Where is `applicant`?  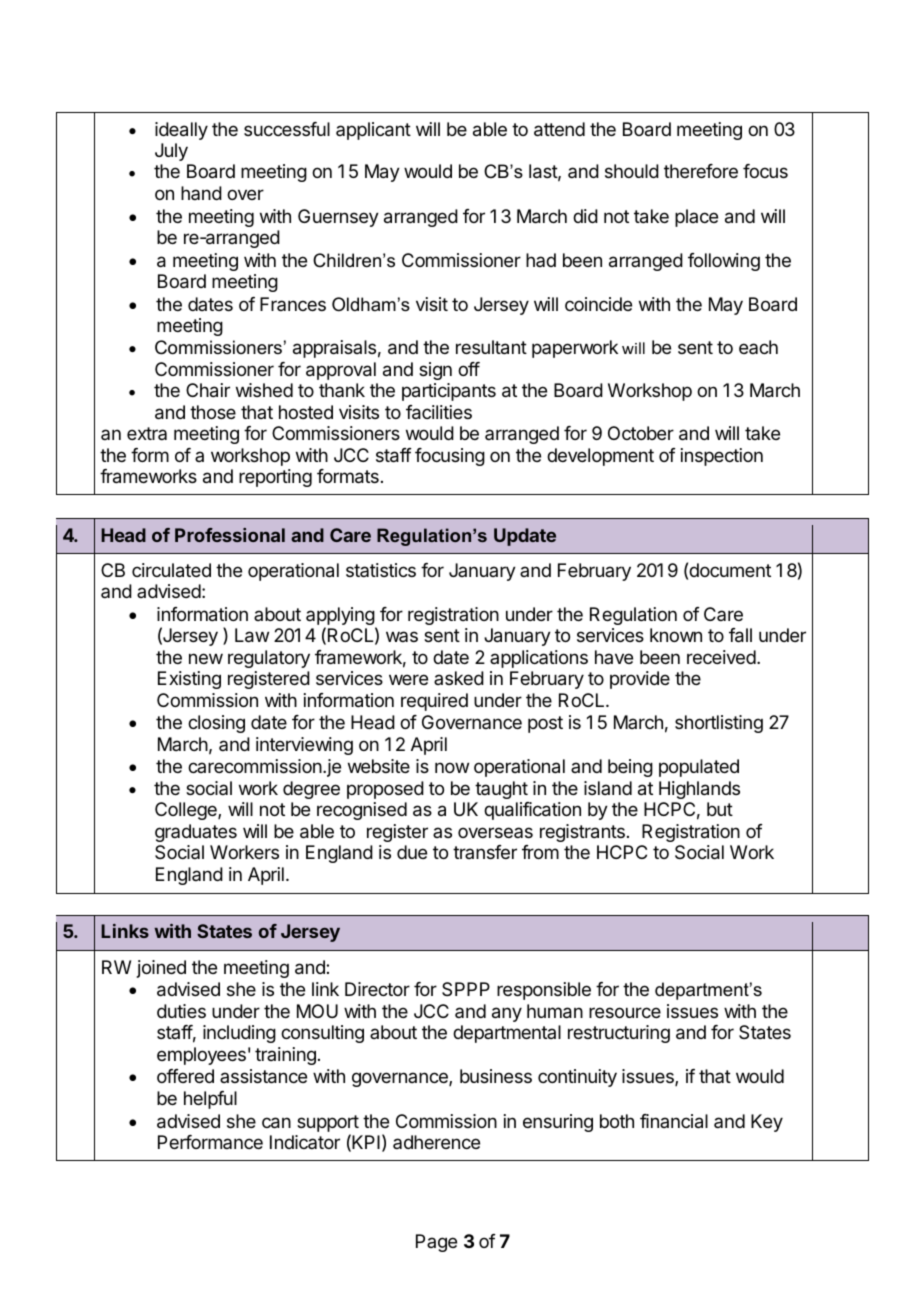 applicant is located at coordinates (373, 131).
